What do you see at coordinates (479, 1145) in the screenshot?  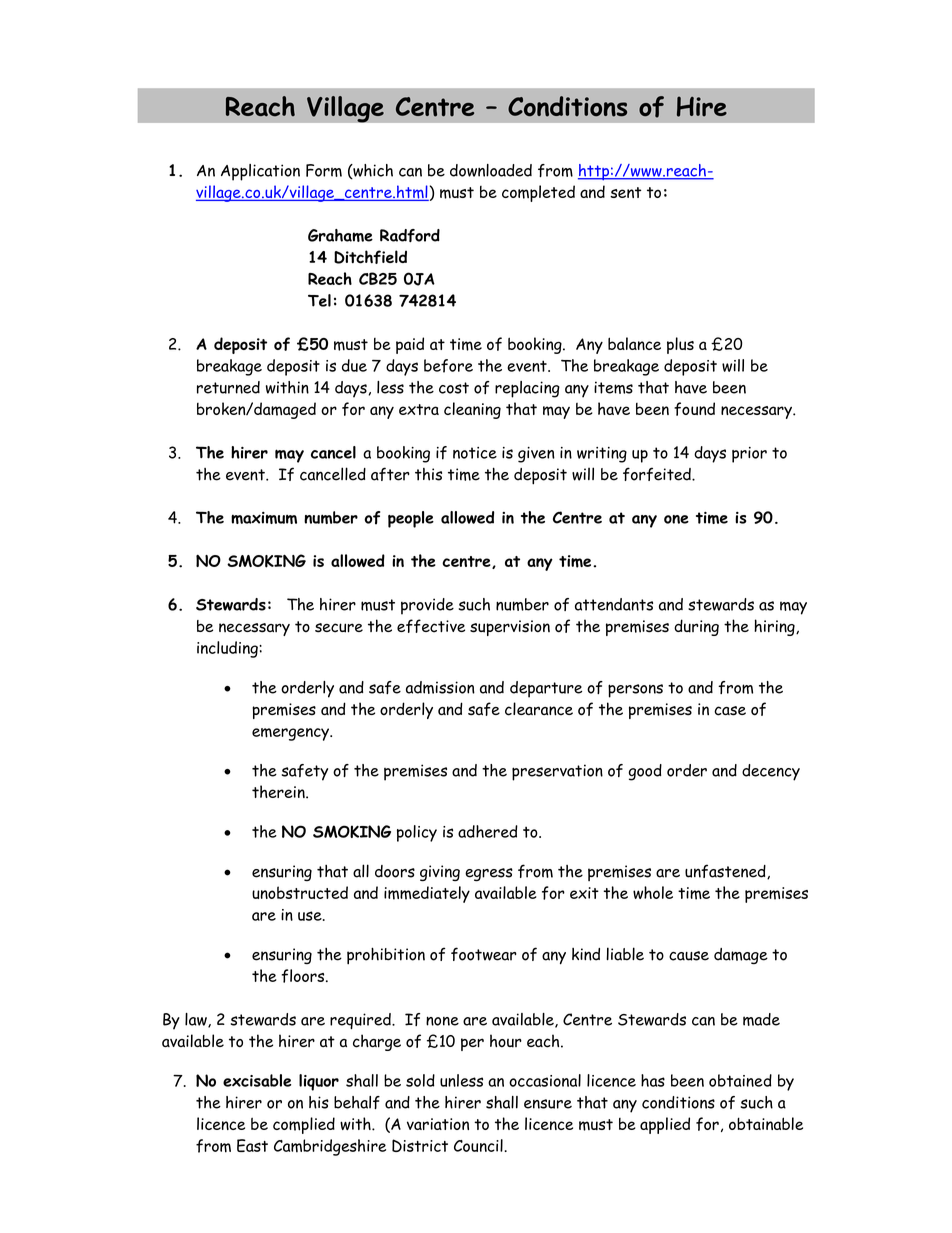 I see `Council` at bounding box center [479, 1145].
